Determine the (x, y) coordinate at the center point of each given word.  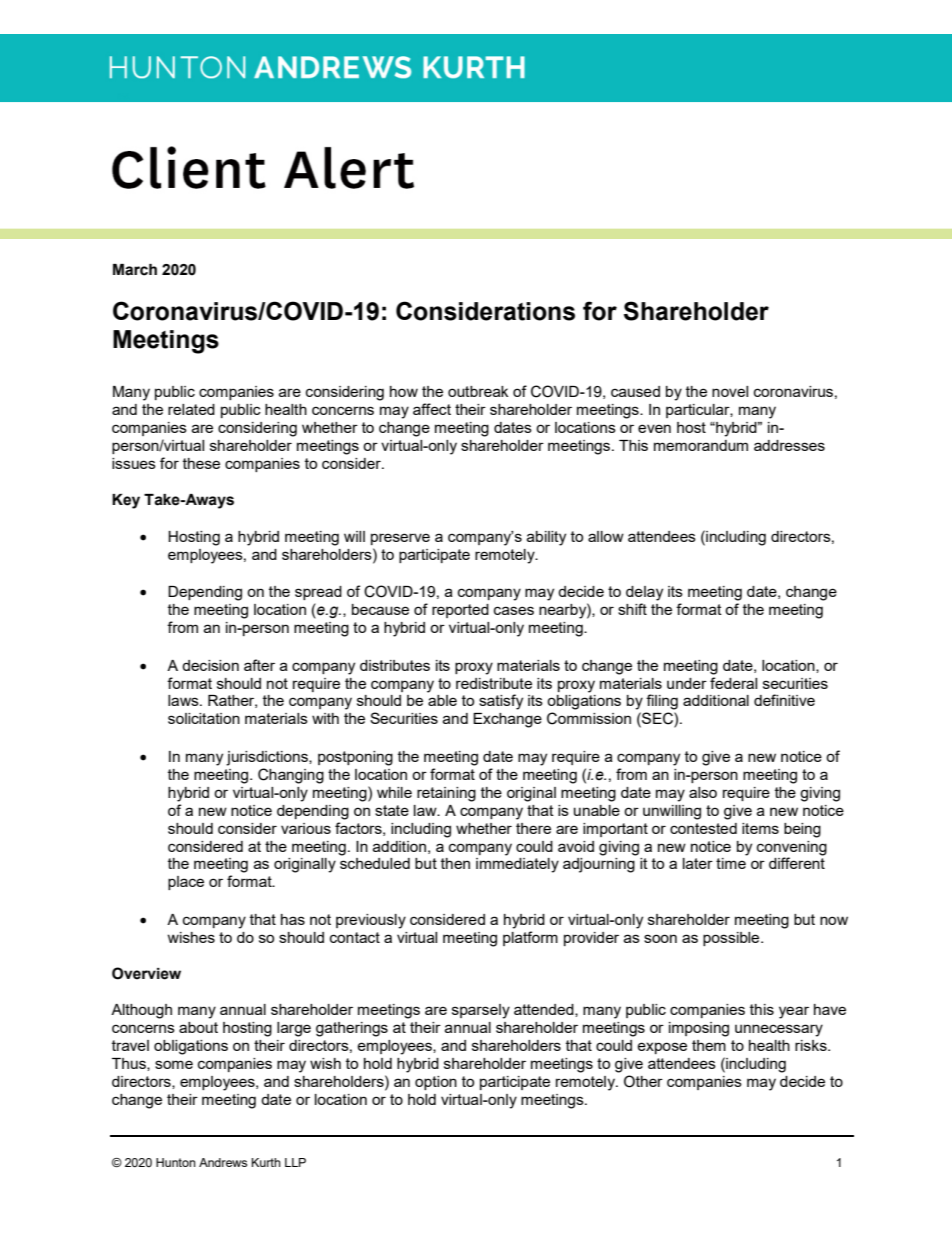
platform (530, 938)
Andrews (223, 1162)
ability (546, 538)
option (436, 1083)
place (186, 883)
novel (730, 391)
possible (732, 939)
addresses (789, 445)
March (135, 270)
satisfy (501, 702)
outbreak (478, 391)
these (201, 463)
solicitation (204, 718)
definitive (784, 700)
